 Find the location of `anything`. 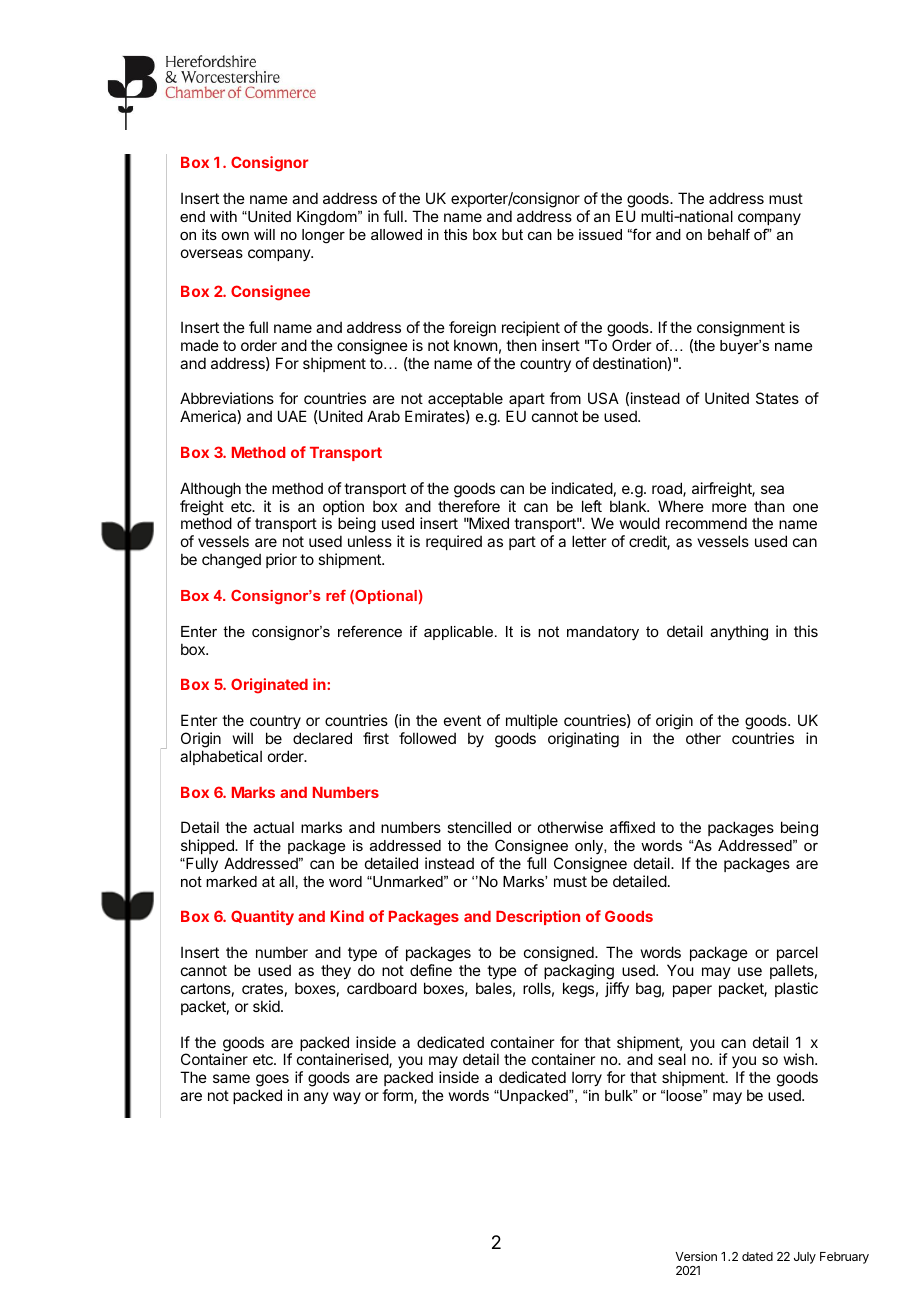

anything is located at coordinates (739, 633).
